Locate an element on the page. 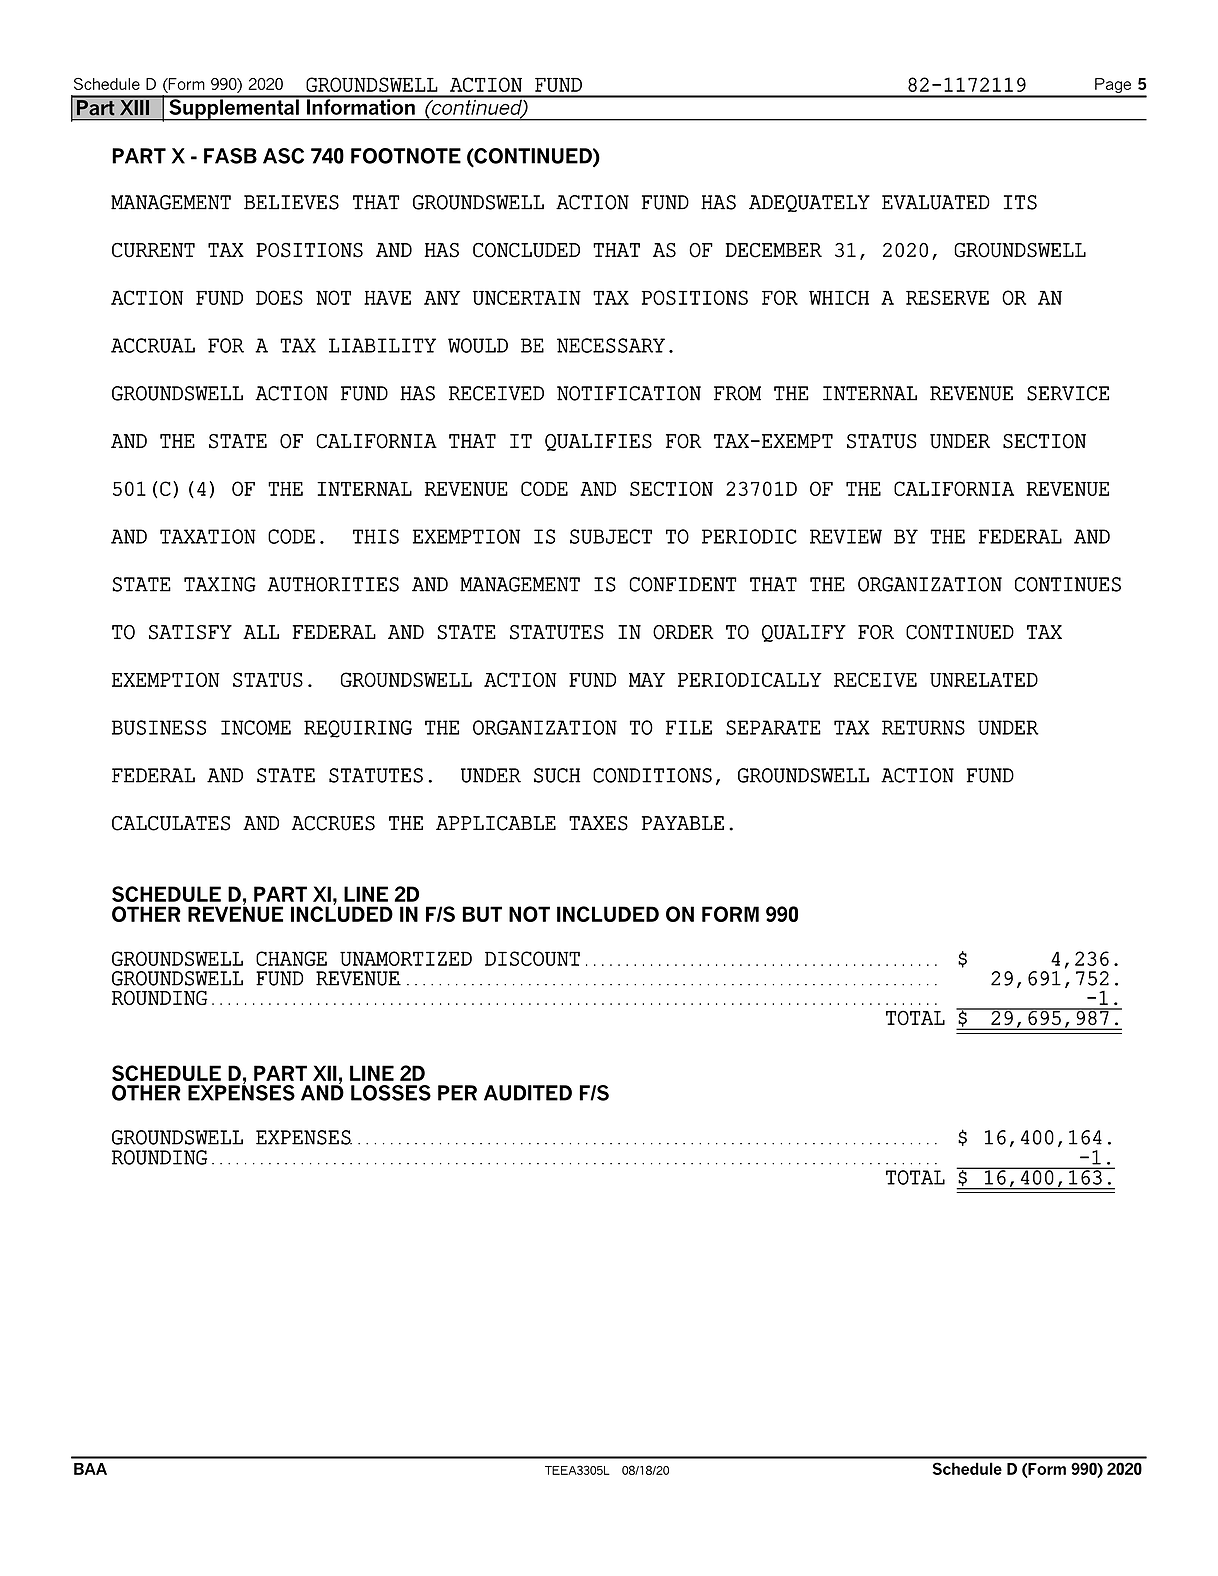 The image size is (1218, 1576). CALCULATES is located at coordinates (171, 823).
